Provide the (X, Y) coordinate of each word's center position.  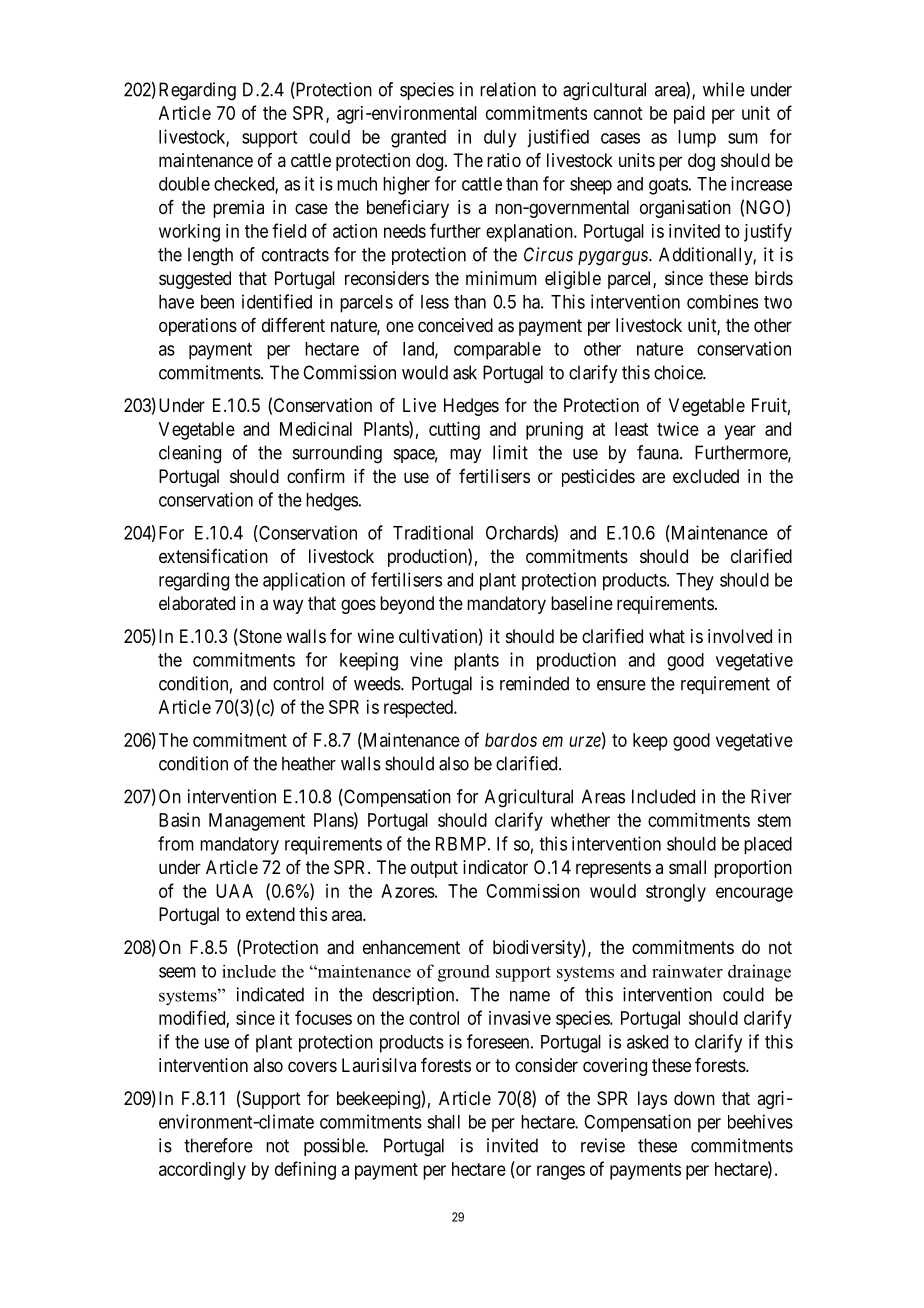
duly (500, 139)
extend (270, 914)
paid (689, 115)
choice (679, 372)
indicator (495, 867)
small (687, 867)
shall (443, 1122)
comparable (497, 351)
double (184, 184)
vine (426, 659)
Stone (259, 637)
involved (740, 636)
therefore (218, 1145)
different (293, 325)
